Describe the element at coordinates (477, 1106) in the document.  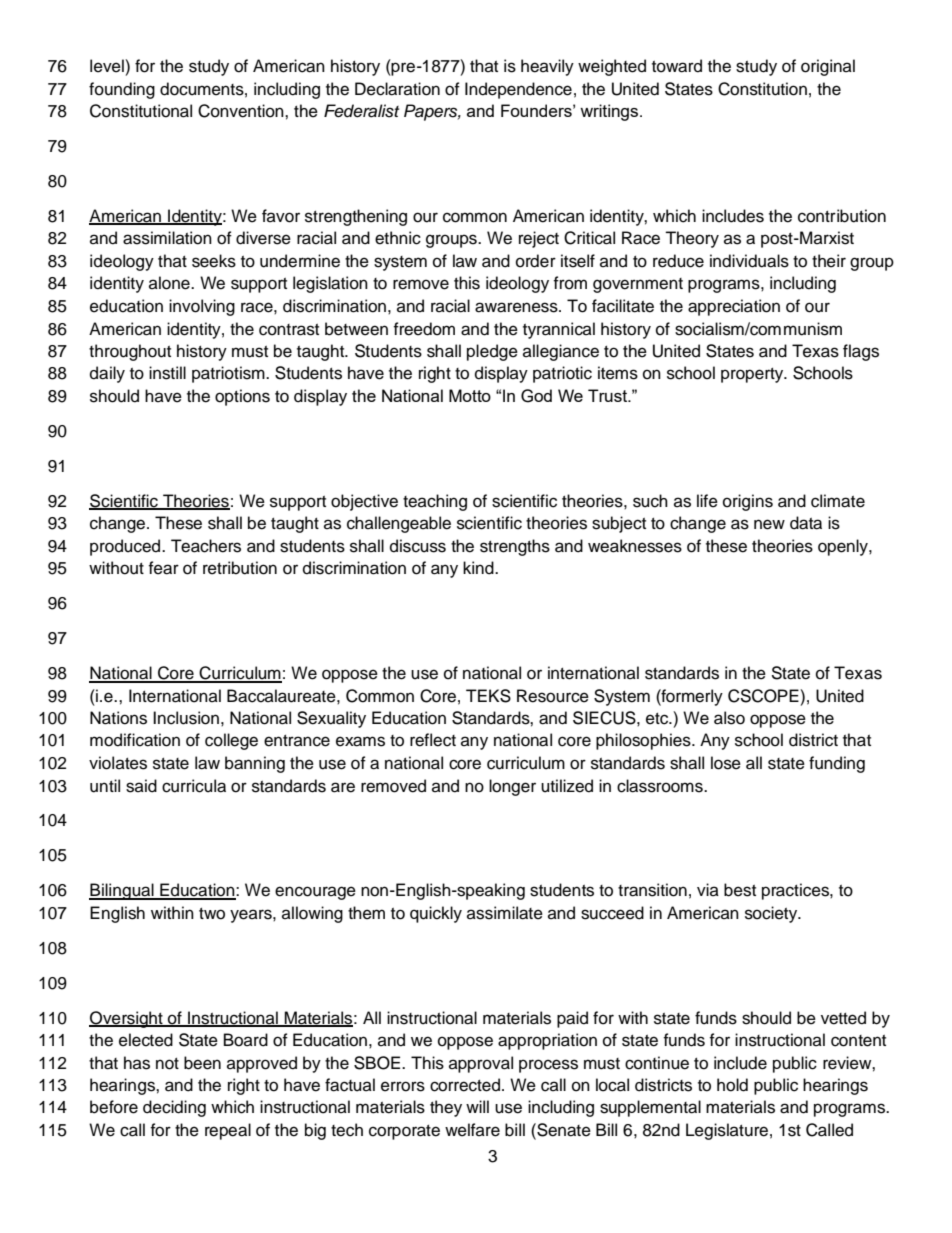
I see `will` at that location.
